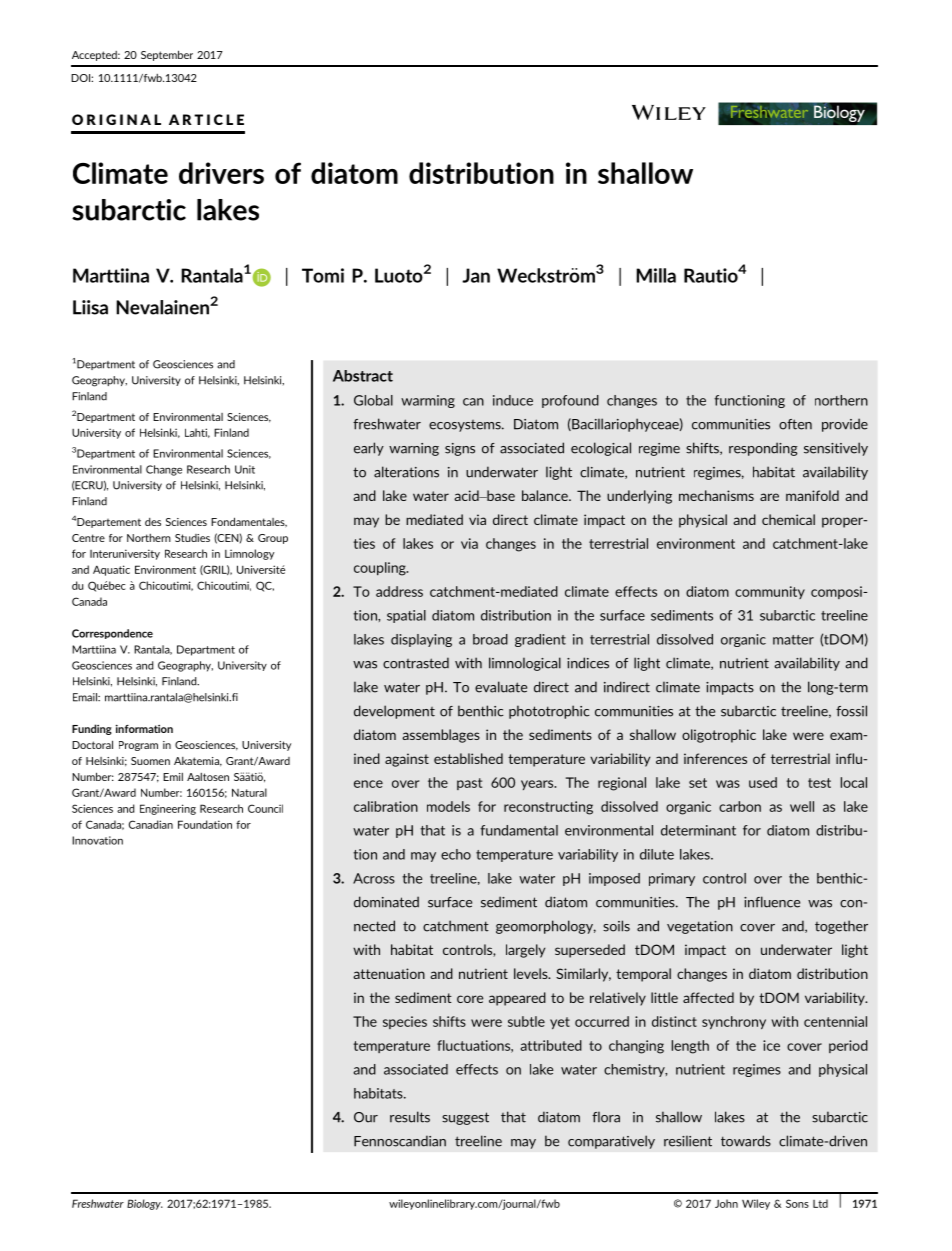 The height and width of the page is (1251, 952). Describe the element at coordinates (206, 119) in the page. I see `ARTICLE` at that location.
